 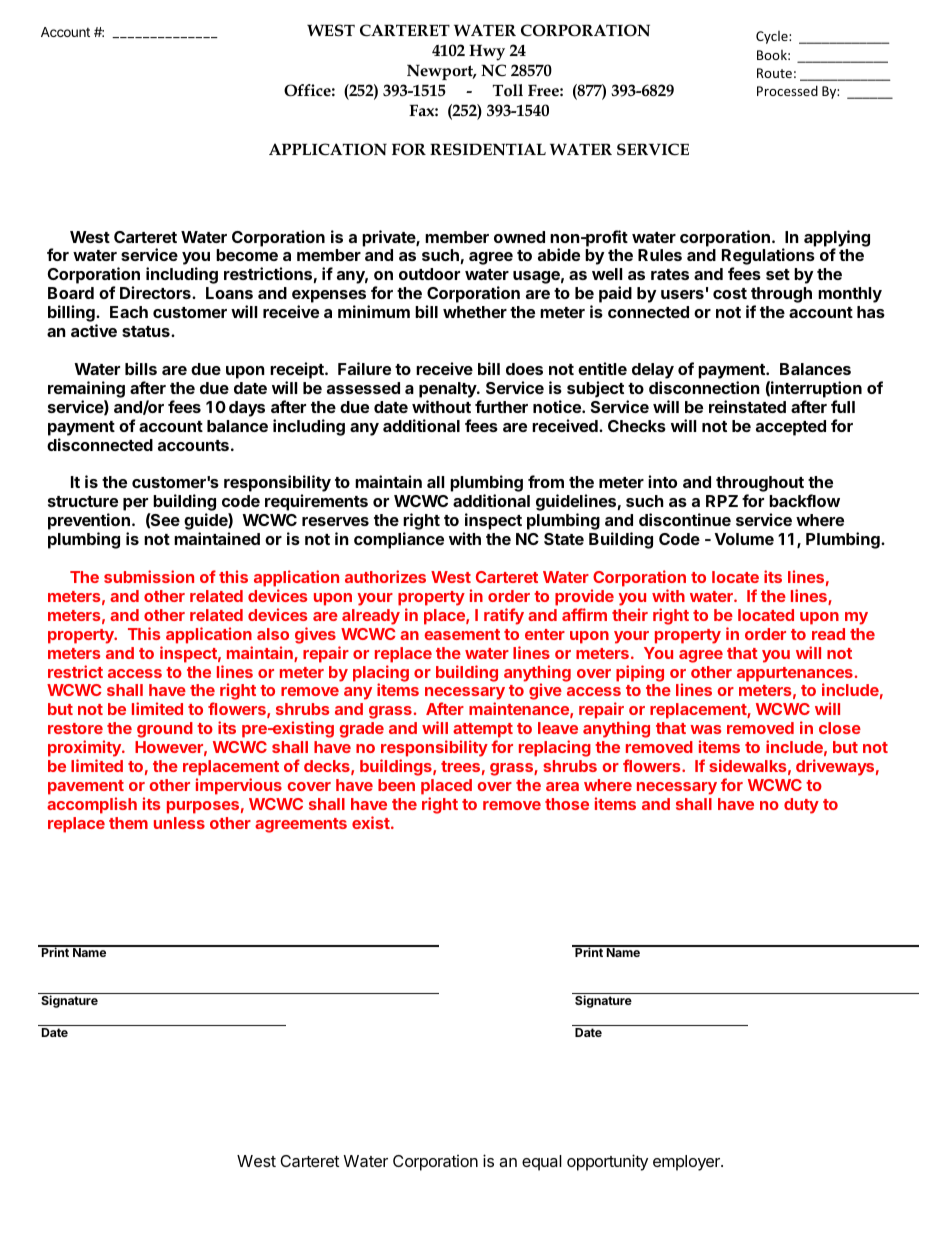 I want to click on prevention, so click(x=89, y=523).
